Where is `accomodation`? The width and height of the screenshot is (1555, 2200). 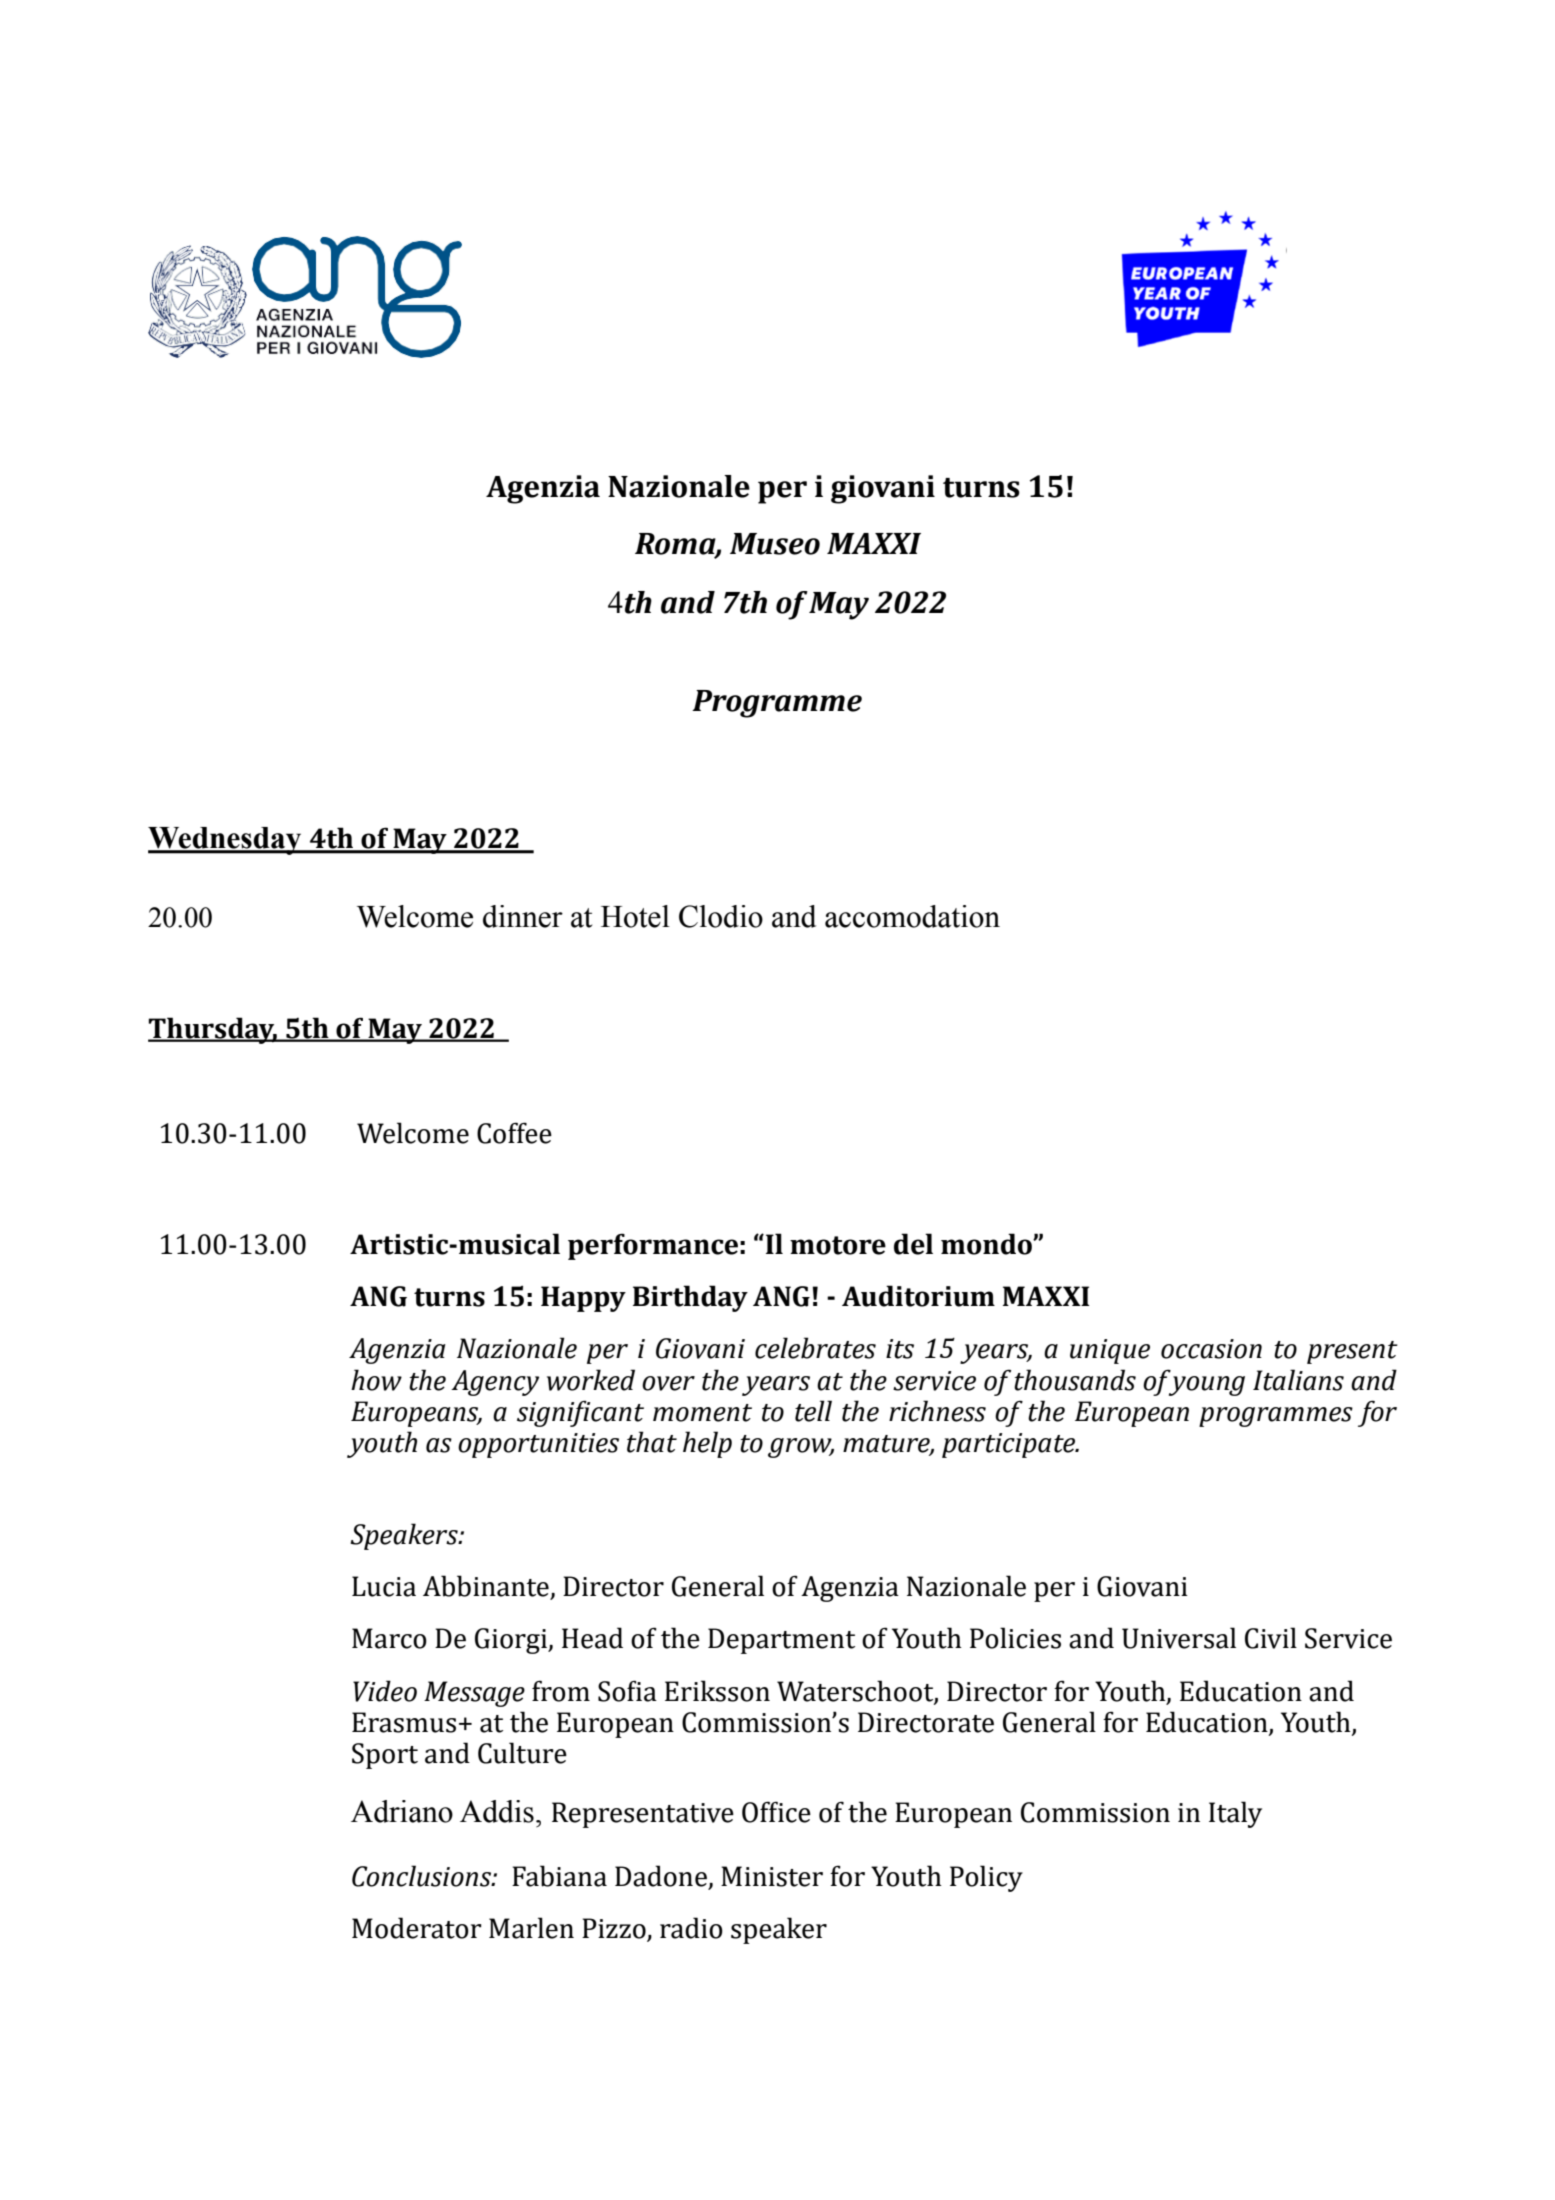
accomodation is located at coordinates (912, 916).
